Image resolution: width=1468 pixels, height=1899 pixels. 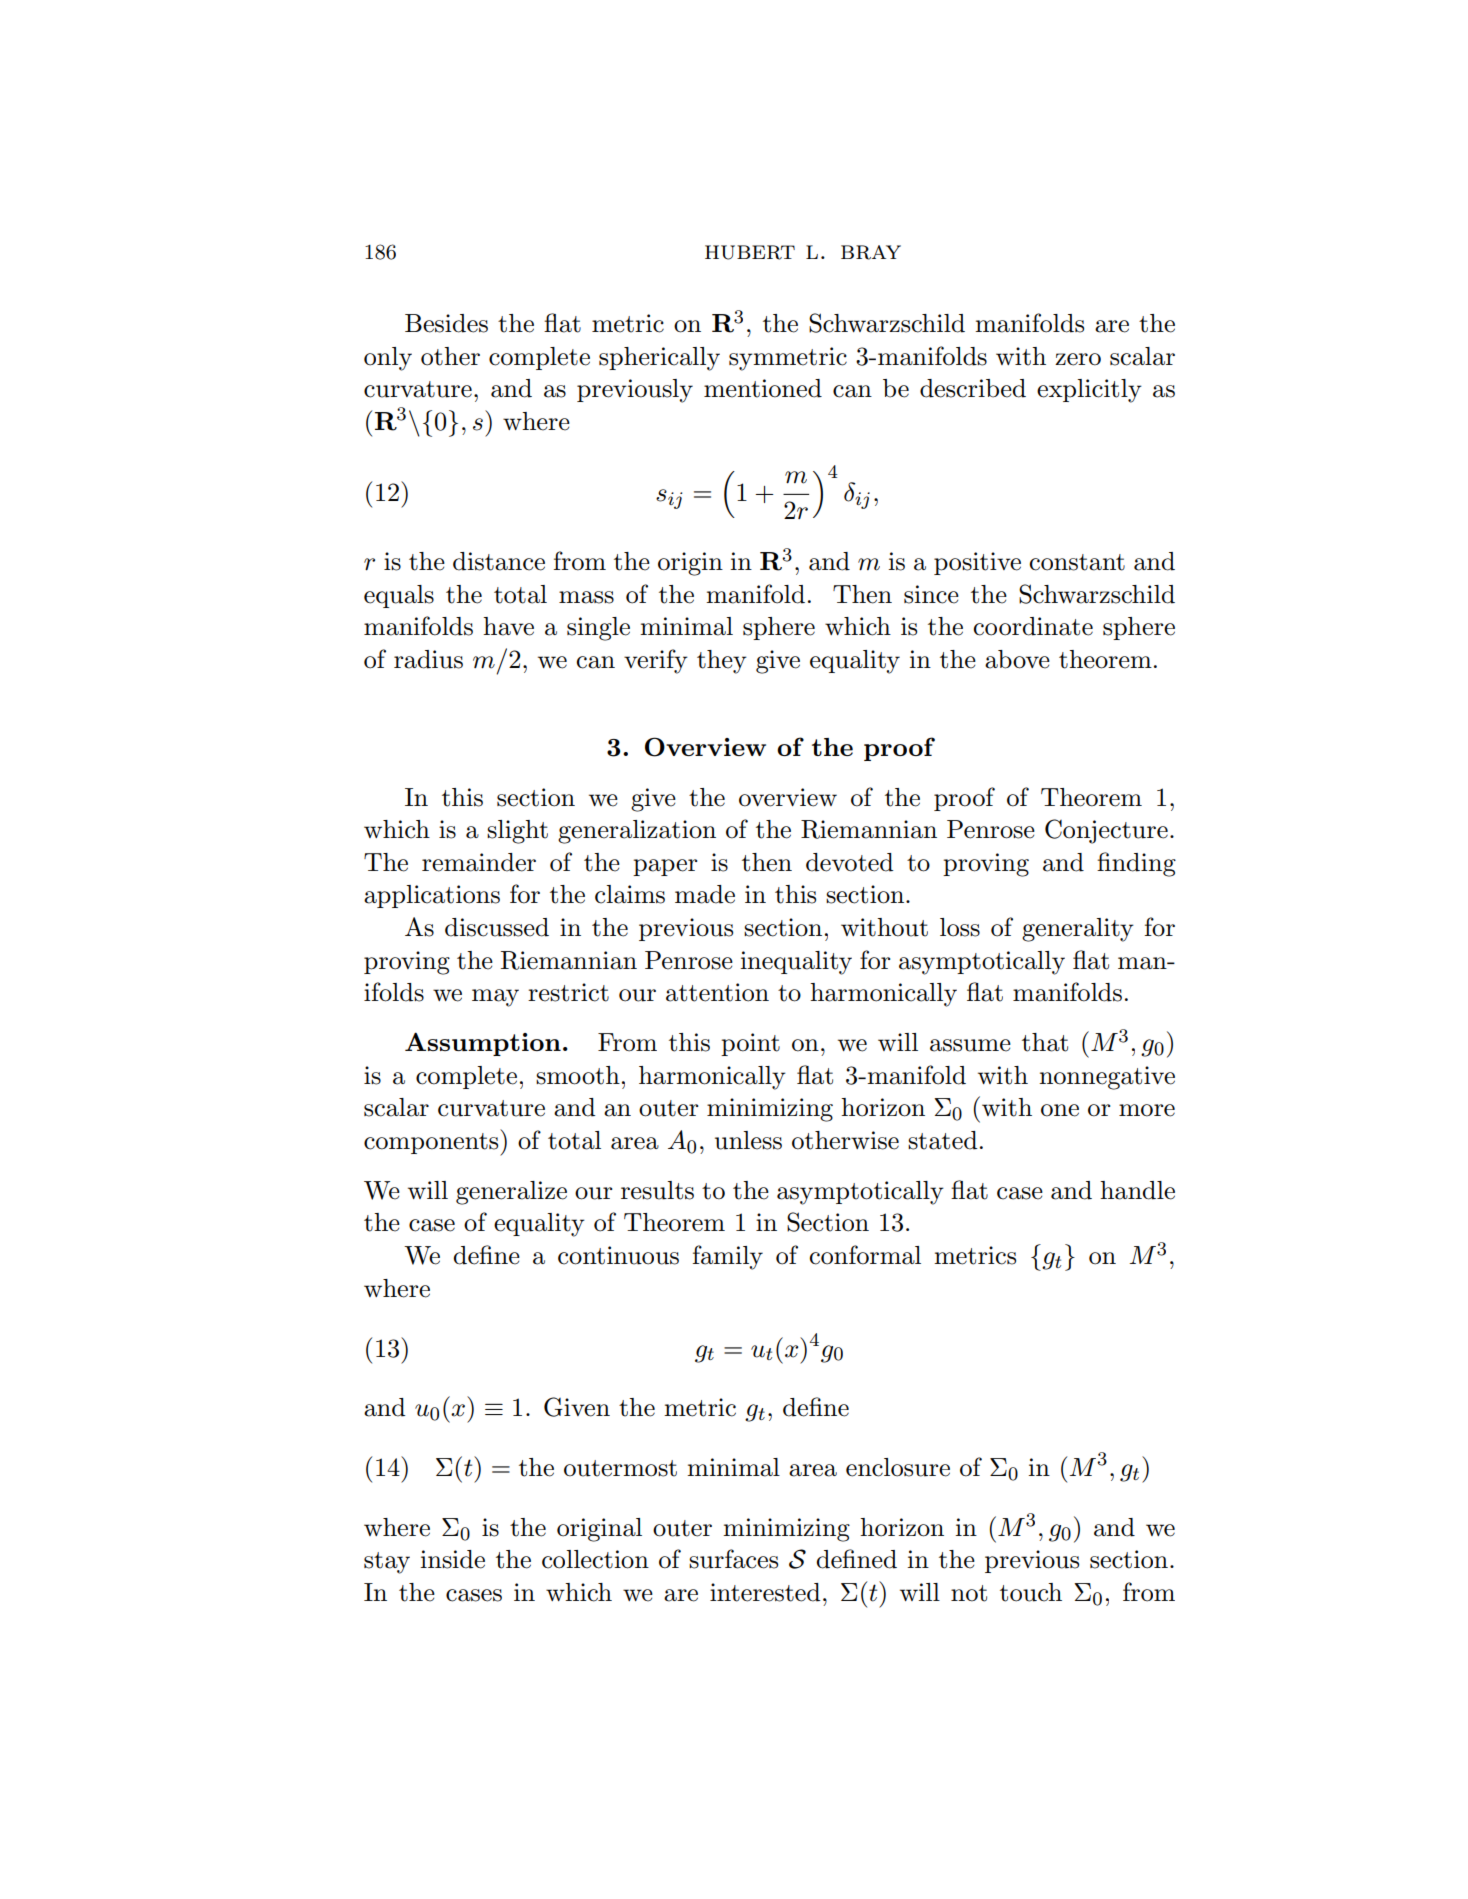 I want to click on inside, so click(x=452, y=1559).
